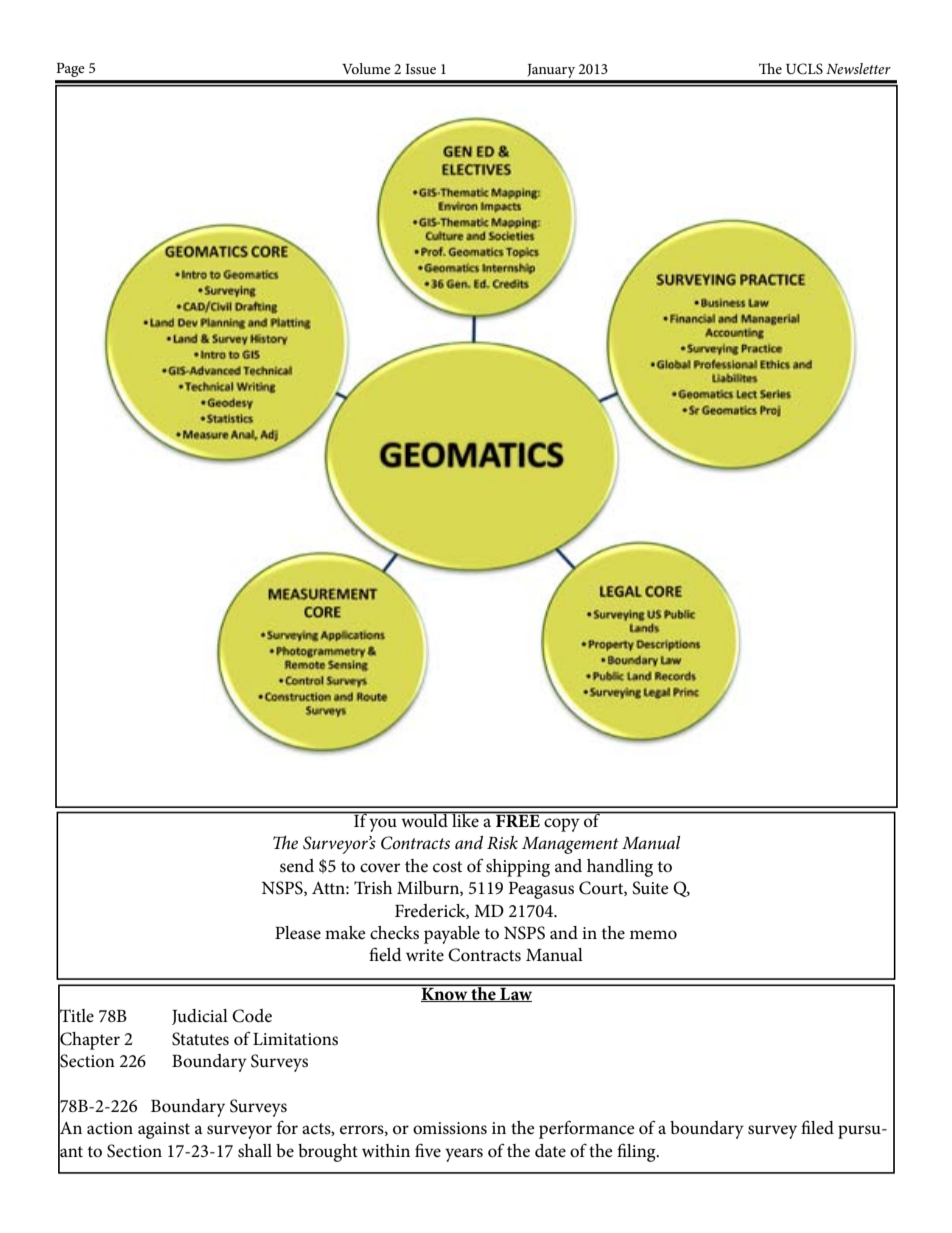 The image size is (952, 1233). What do you see at coordinates (447, 867) in the document?
I see `cost` at bounding box center [447, 867].
